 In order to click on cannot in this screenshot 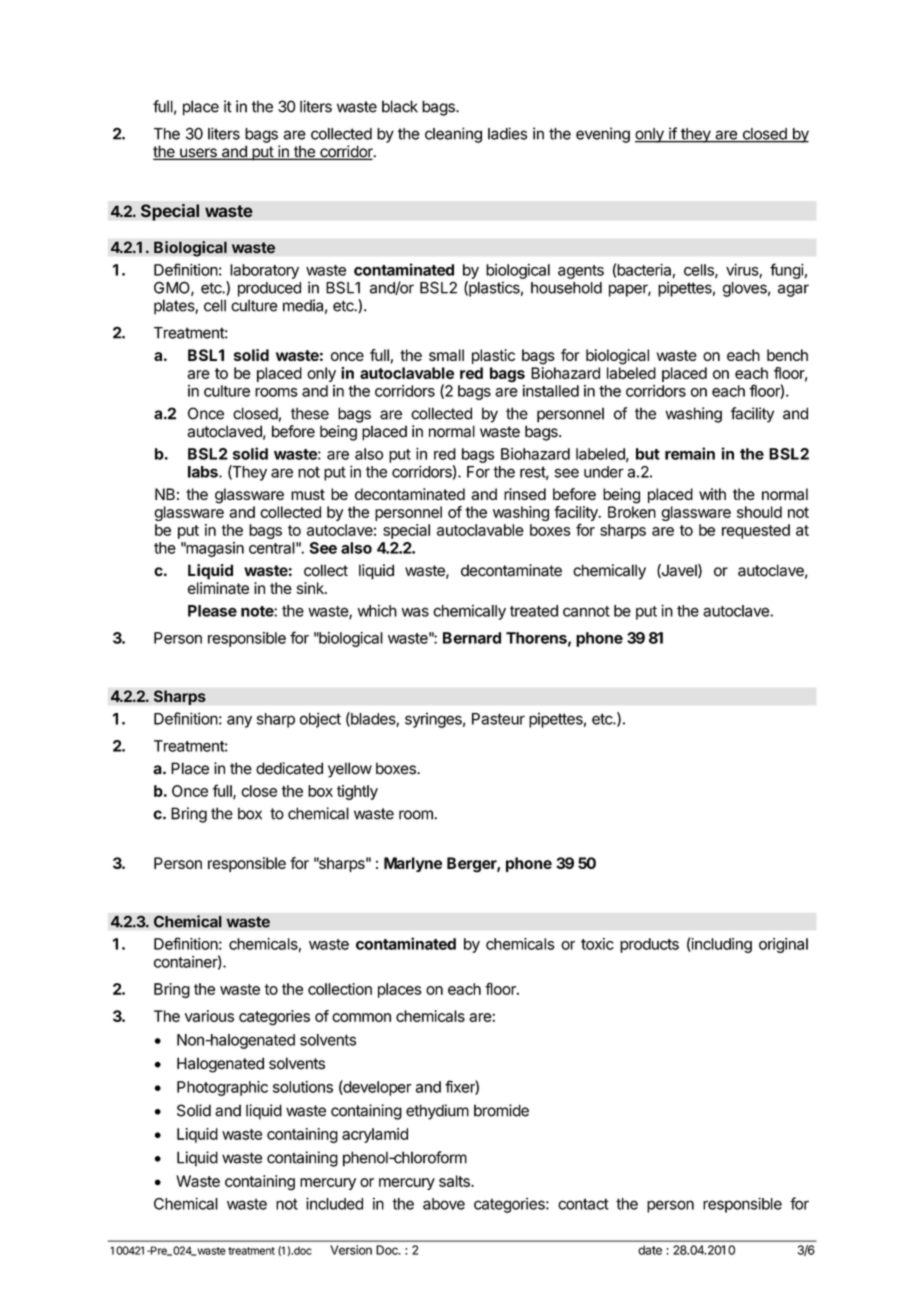, I will do `click(586, 611)`.
